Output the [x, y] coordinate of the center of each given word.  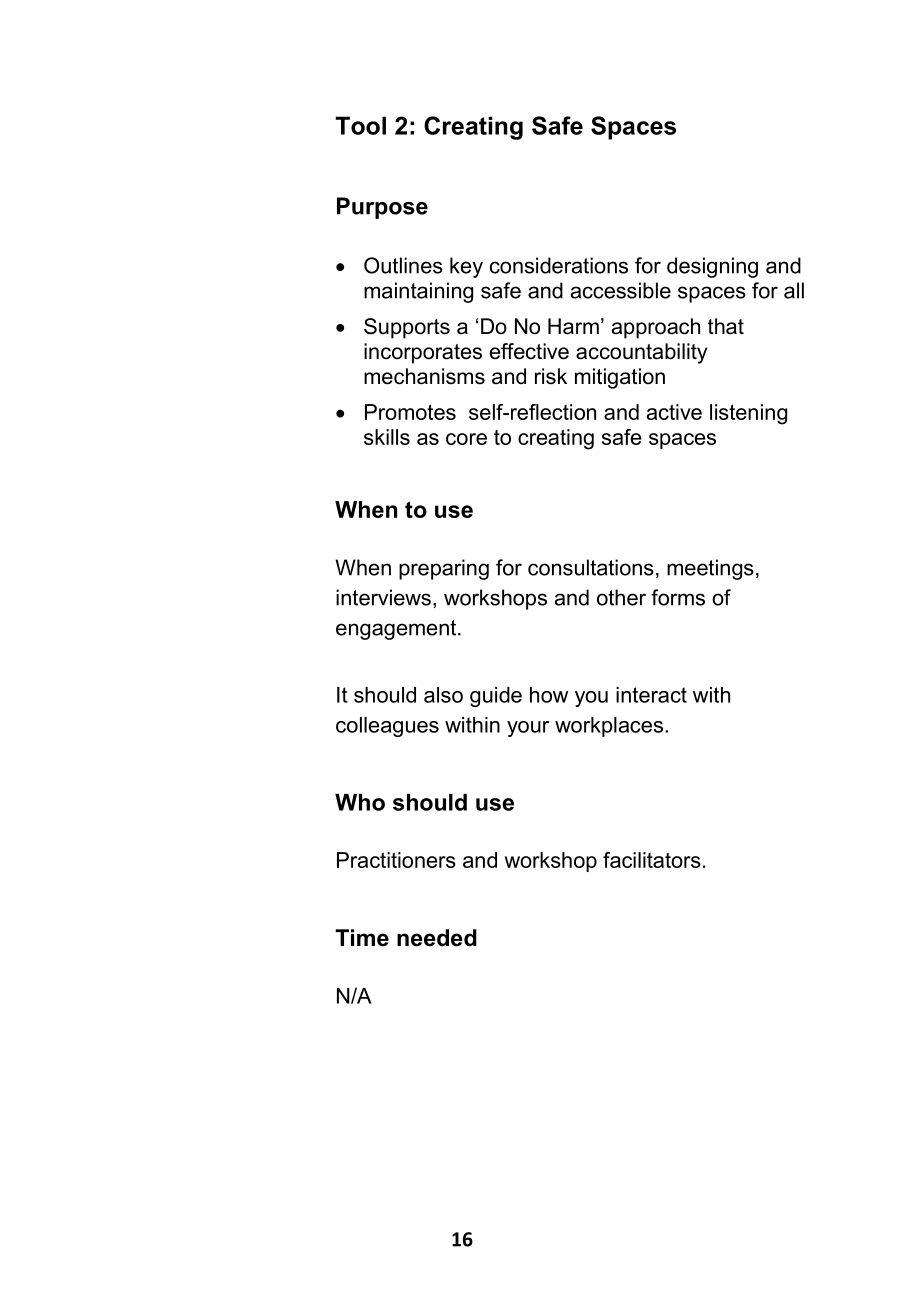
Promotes [410, 412]
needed [437, 938]
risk [551, 376]
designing [712, 267]
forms [678, 597]
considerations [559, 265]
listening [748, 414]
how [549, 695]
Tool [360, 125]
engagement [397, 630]
